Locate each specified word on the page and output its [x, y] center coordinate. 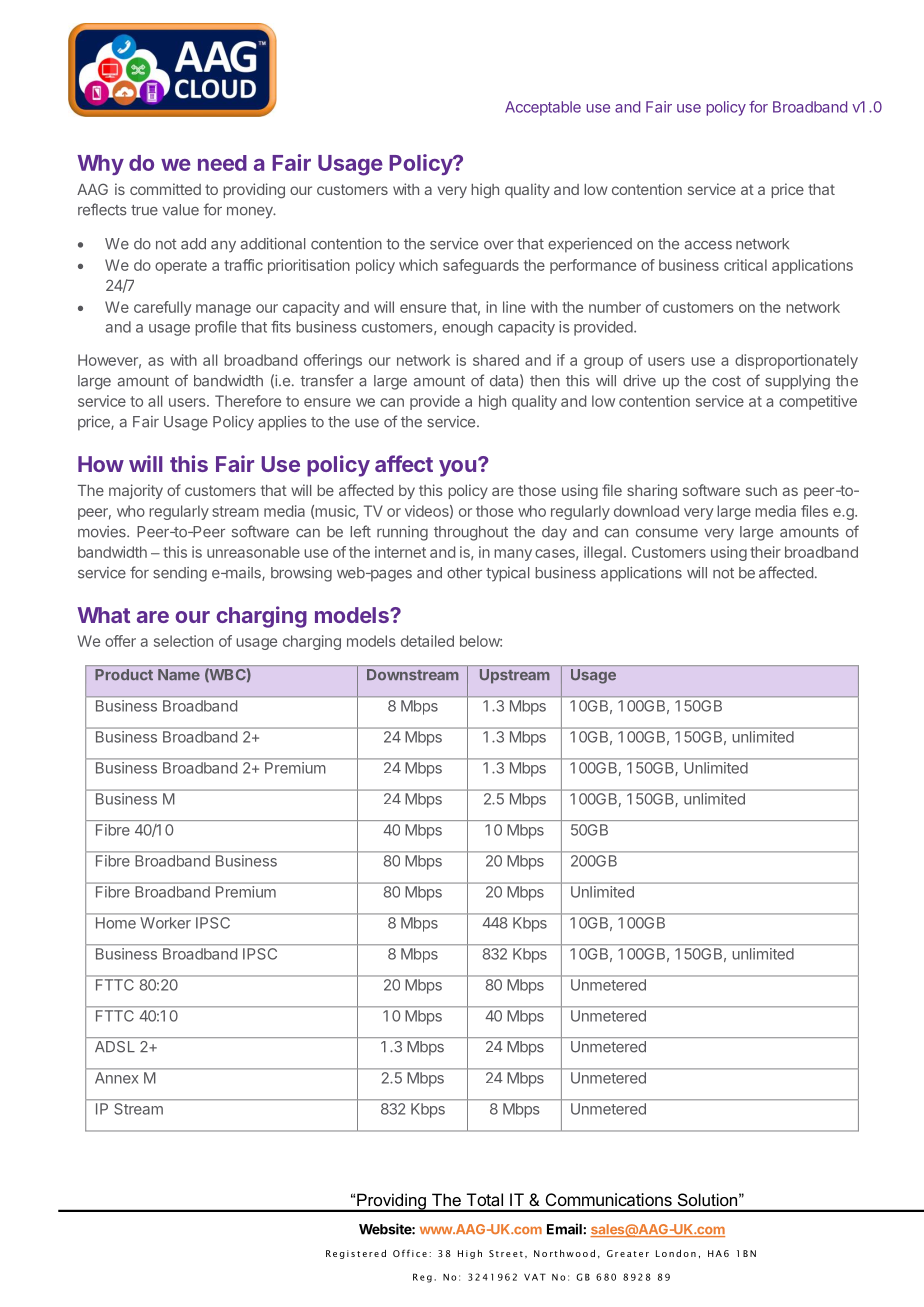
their [765, 552]
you [457, 468]
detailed [427, 641]
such [761, 490]
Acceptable [543, 108]
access [708, 245]
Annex [116, 1078]
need [222, 163]
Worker [166, 923]
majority [136, 491]
